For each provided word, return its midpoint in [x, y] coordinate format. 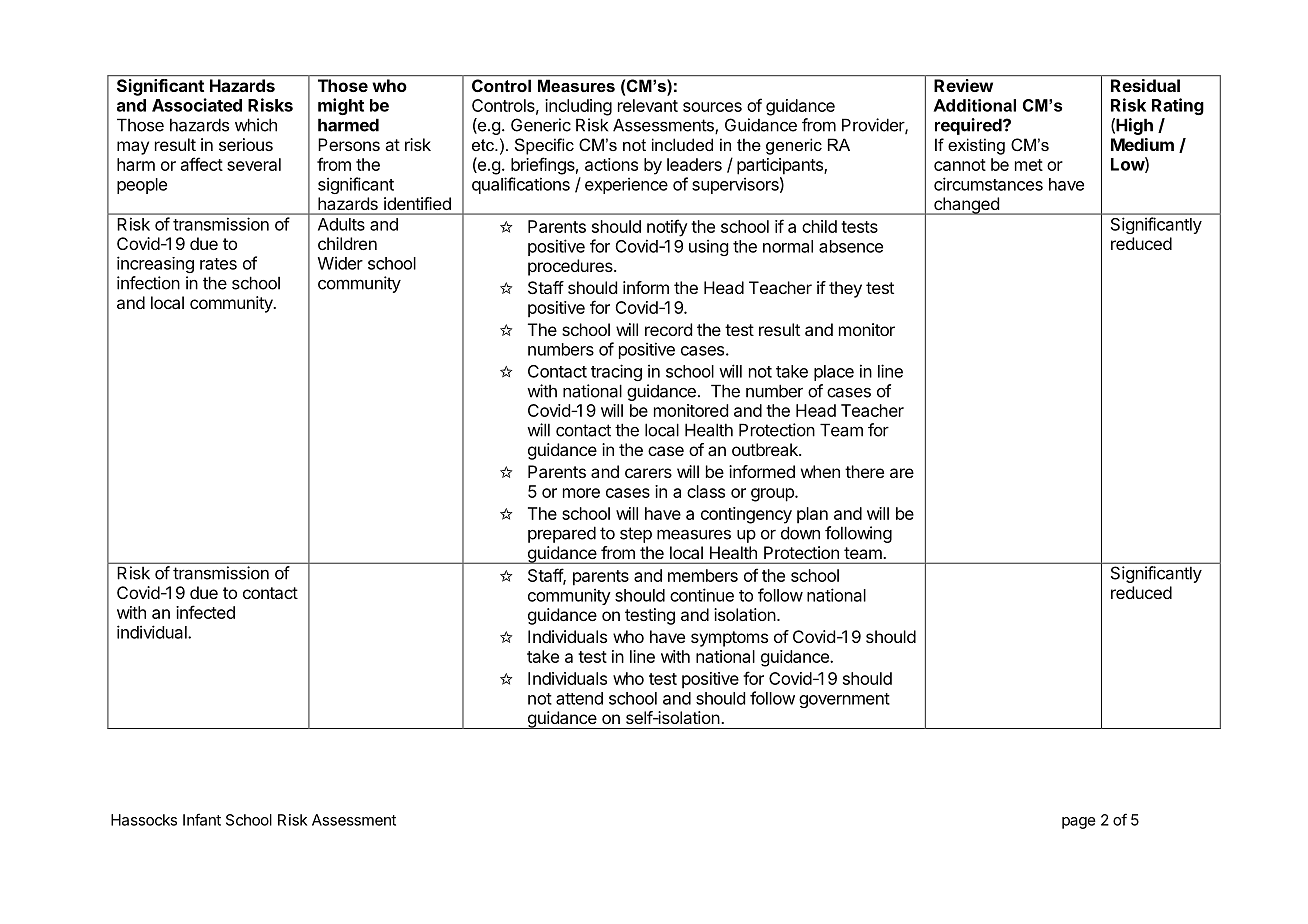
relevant [648, 105]
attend [579, 698]
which [256, 125]
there [864, 471]
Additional [974, 105]
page [1079, 823]
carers [648, 473]
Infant [202, 819]
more [581, 493]
